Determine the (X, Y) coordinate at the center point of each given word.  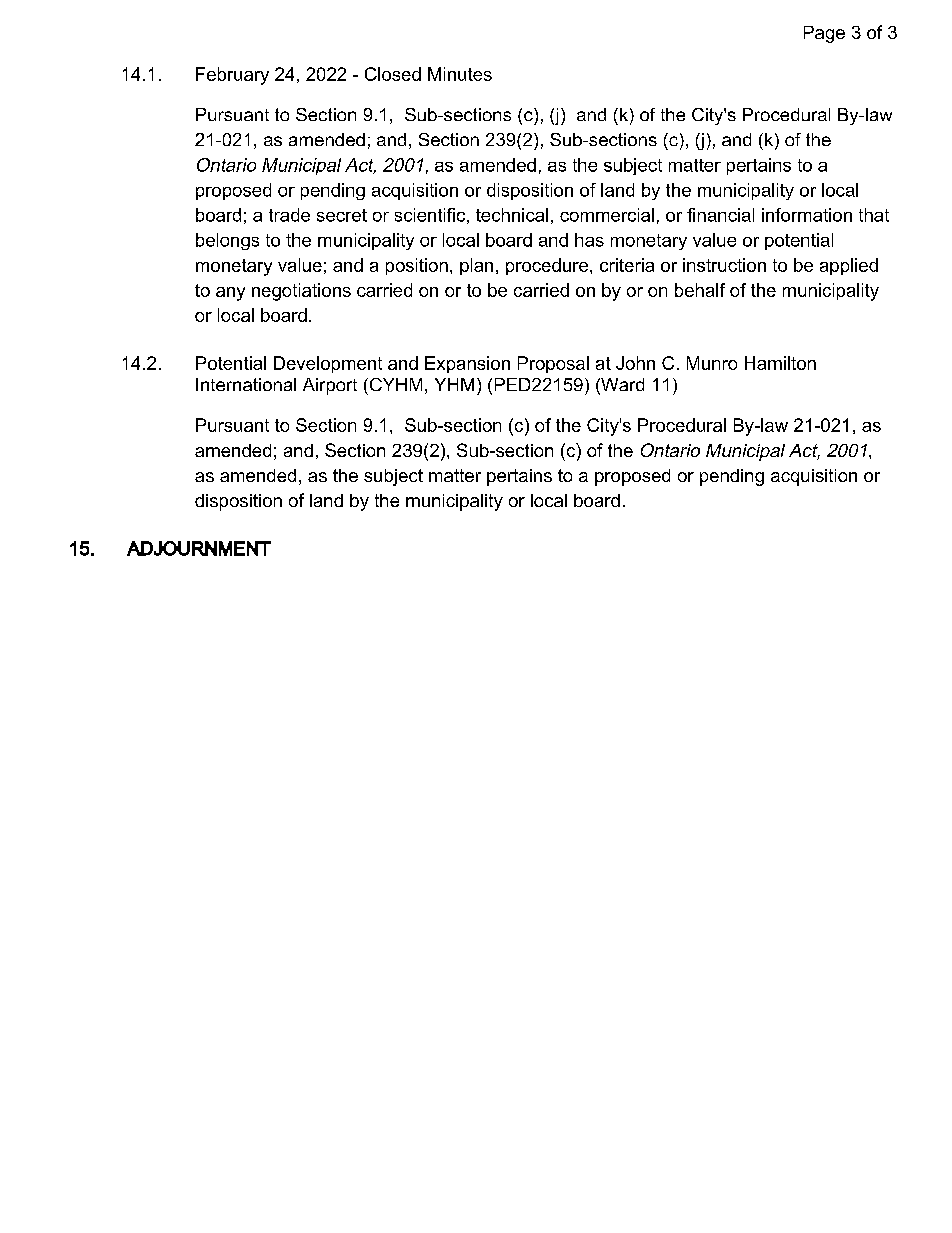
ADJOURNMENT (199, 548)
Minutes (460, 74)
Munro (712, 363)
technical (512, 215)
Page (824, 34)
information (807, 215)
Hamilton (780, 363)
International (246, 384)
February (232, 76)
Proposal (553, 364)
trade (289, 215)
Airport (330, 386)
